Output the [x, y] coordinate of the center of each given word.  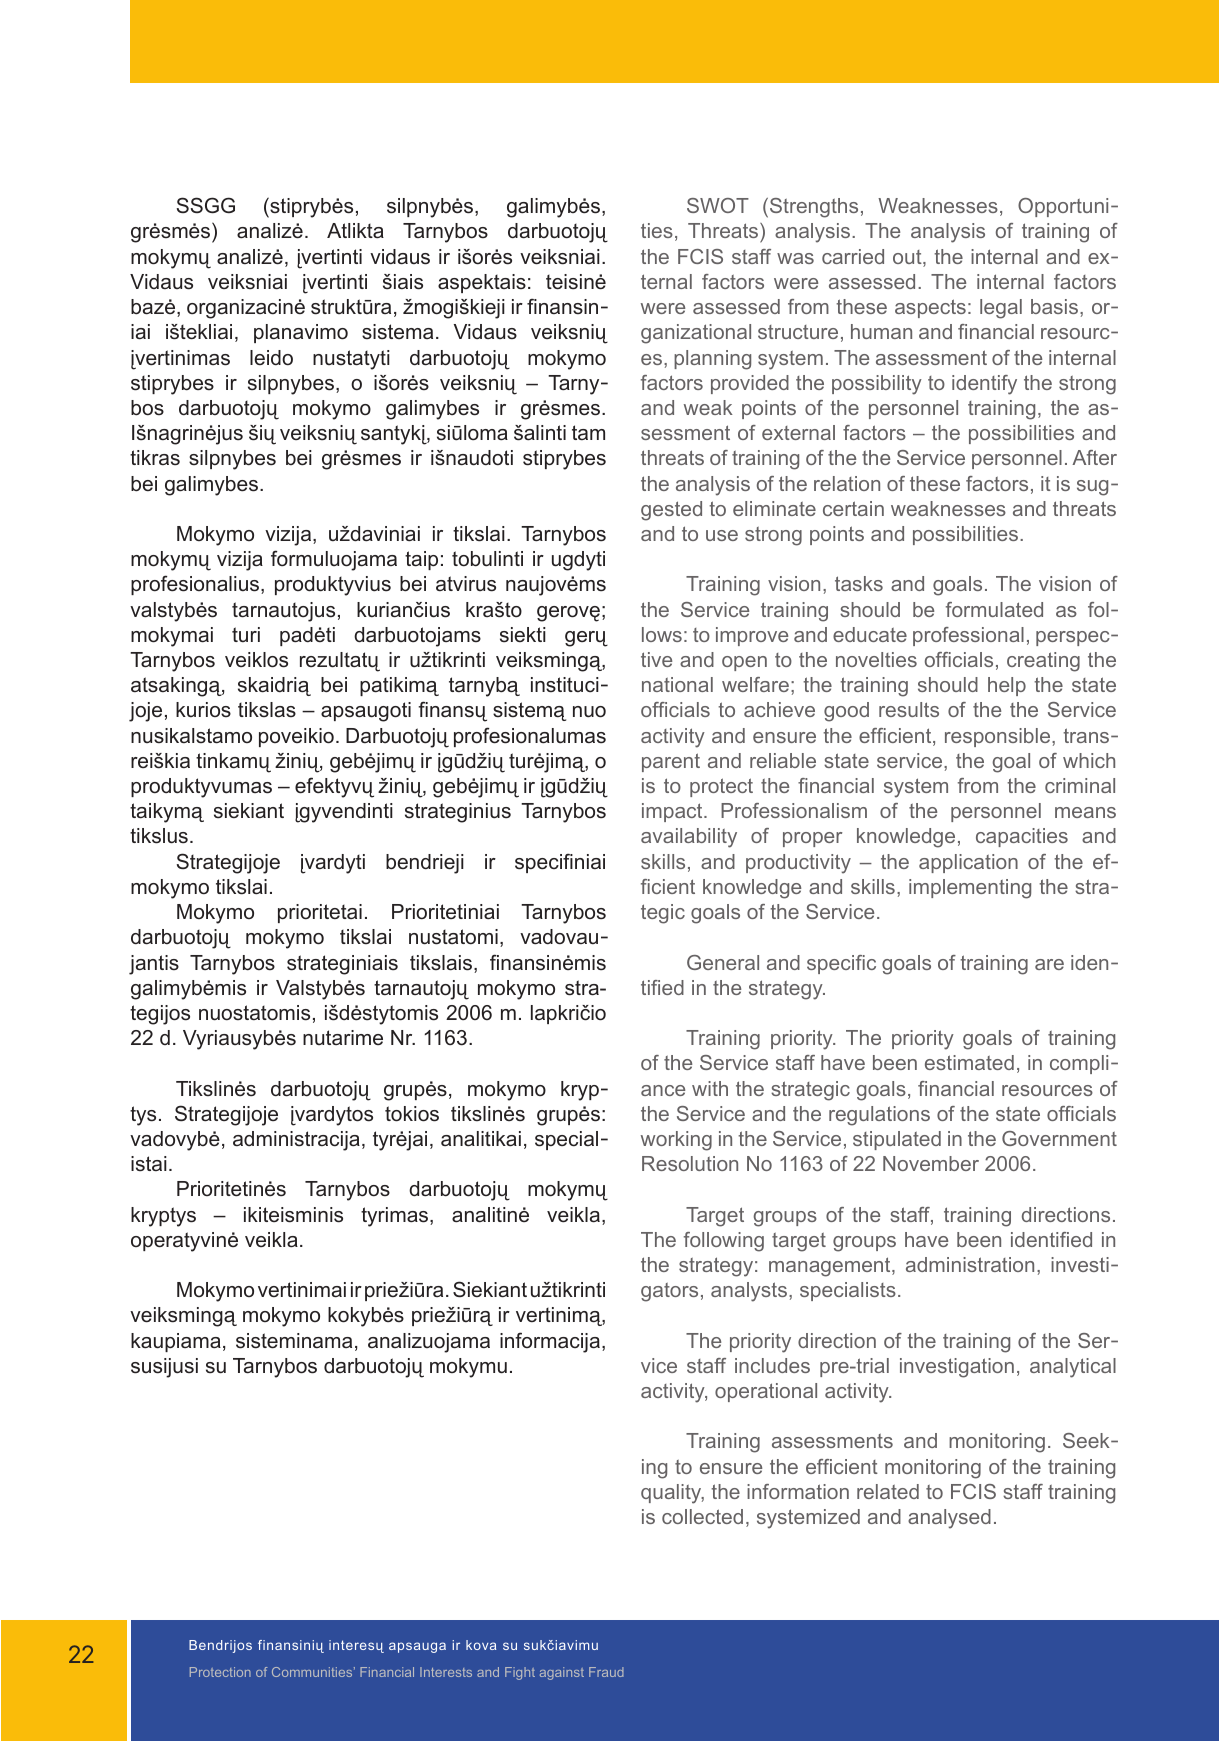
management [831, 1267]
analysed [949, 1519]
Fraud [606, 1672]
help [1007, 686]
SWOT [718, 205]
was [795, 258]
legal [1001, 309]
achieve [779, 709]
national [677, 684]
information [798, 1491]
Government [1059, 1138]
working [676, 1141]
